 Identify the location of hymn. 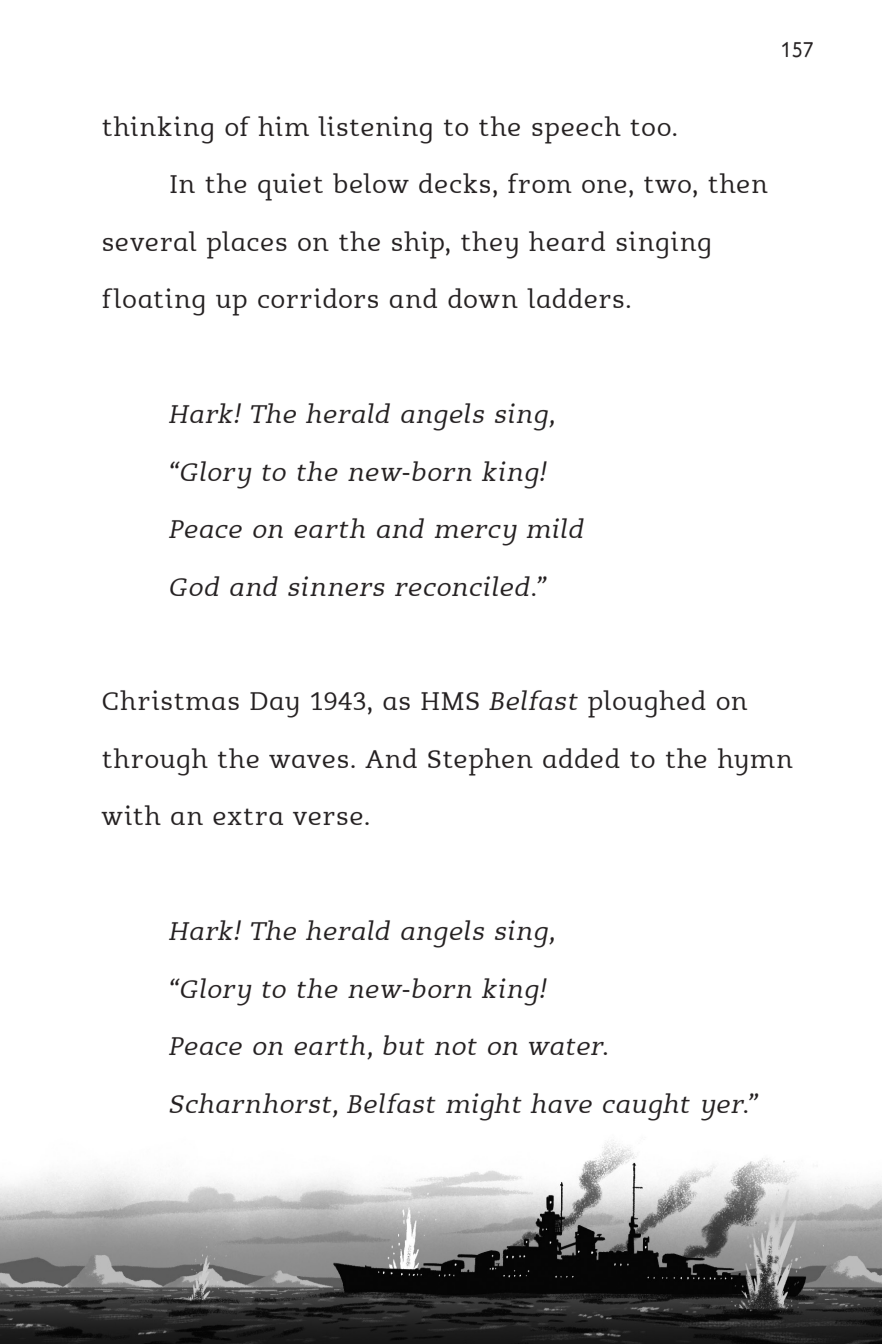
(755, 762).
